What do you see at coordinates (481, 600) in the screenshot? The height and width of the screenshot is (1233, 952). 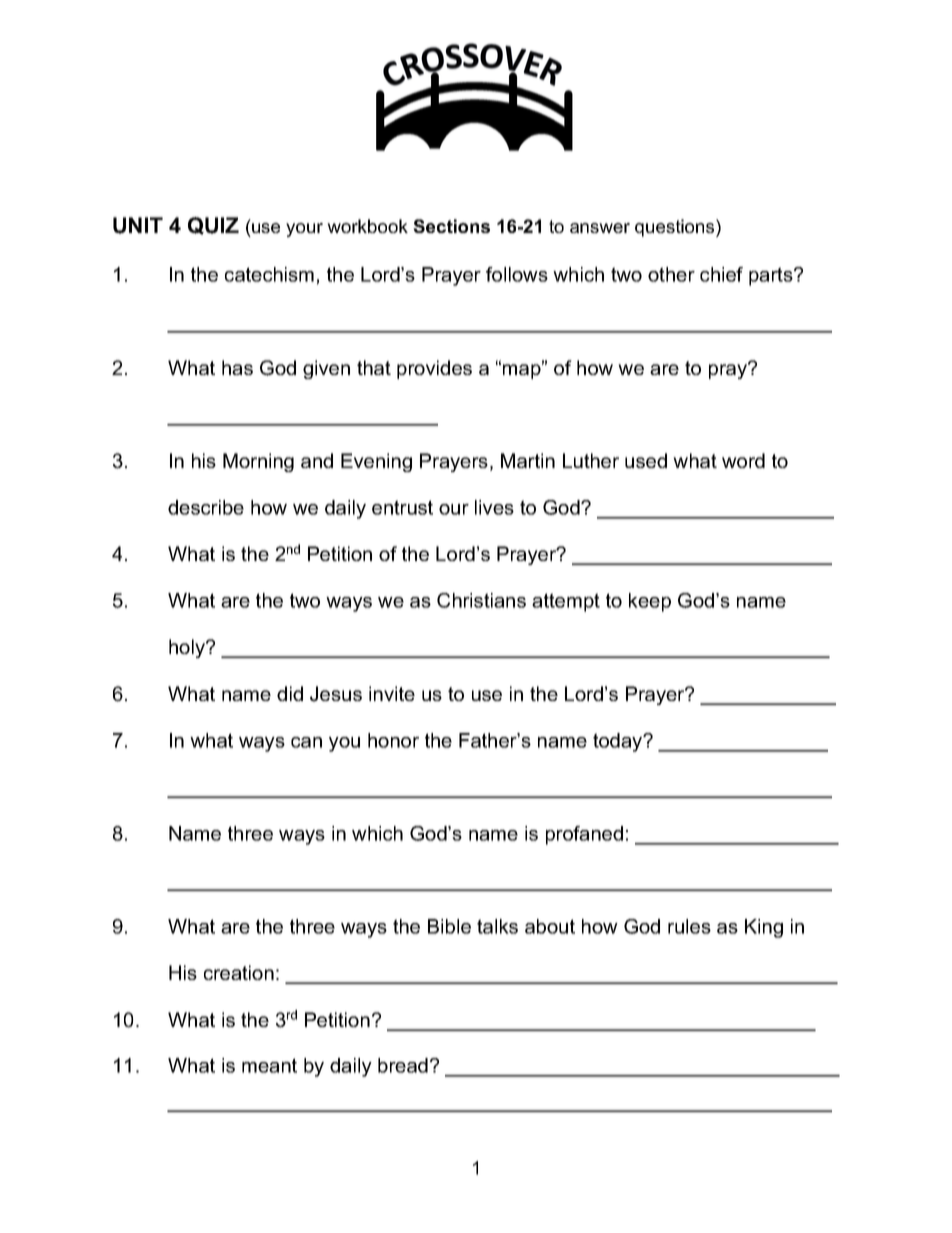 I see `Christians` at bounding box center [481, 600].
